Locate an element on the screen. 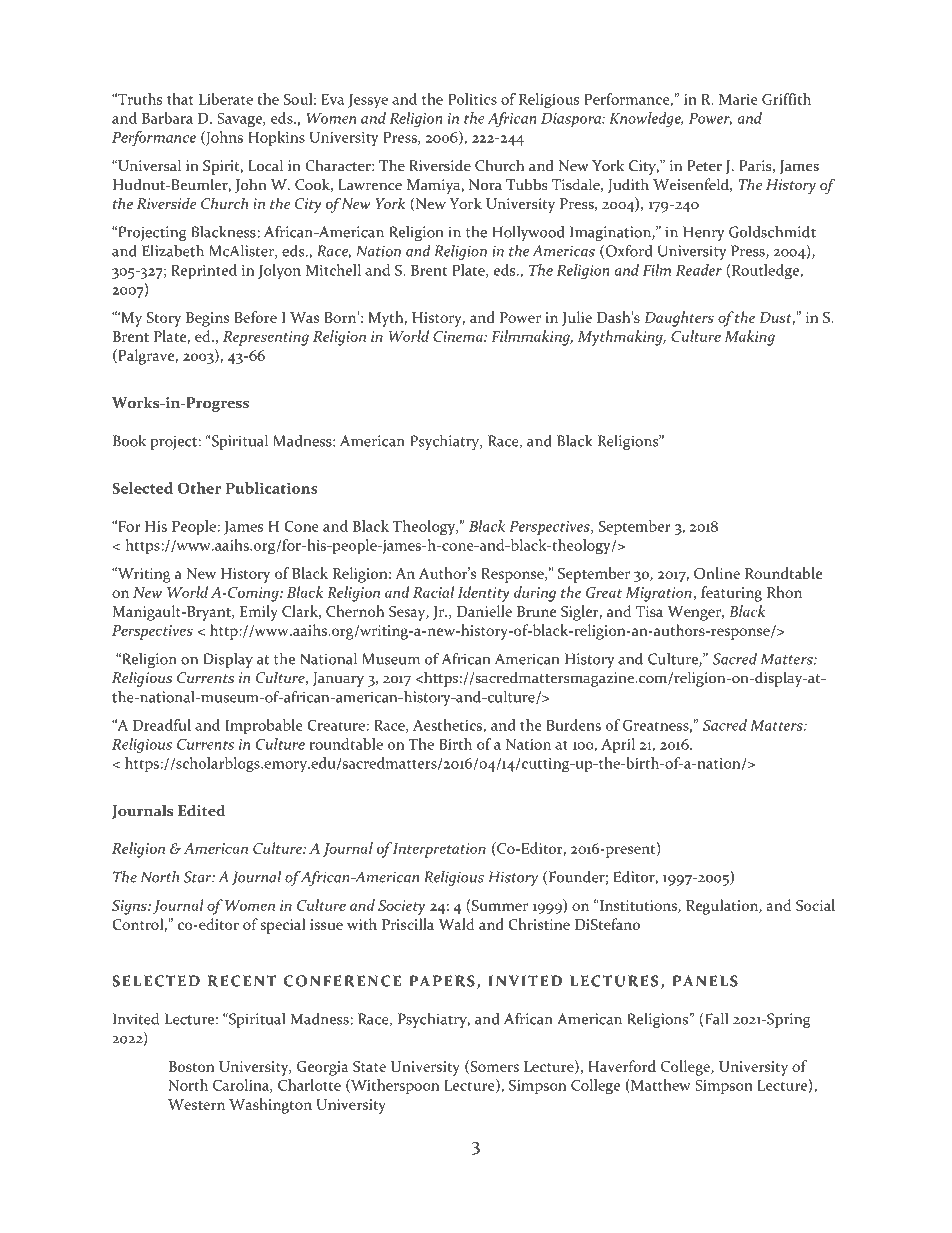 This screenshot has height=1233, width=952. Boston is located at coordinates (191, 1066).
